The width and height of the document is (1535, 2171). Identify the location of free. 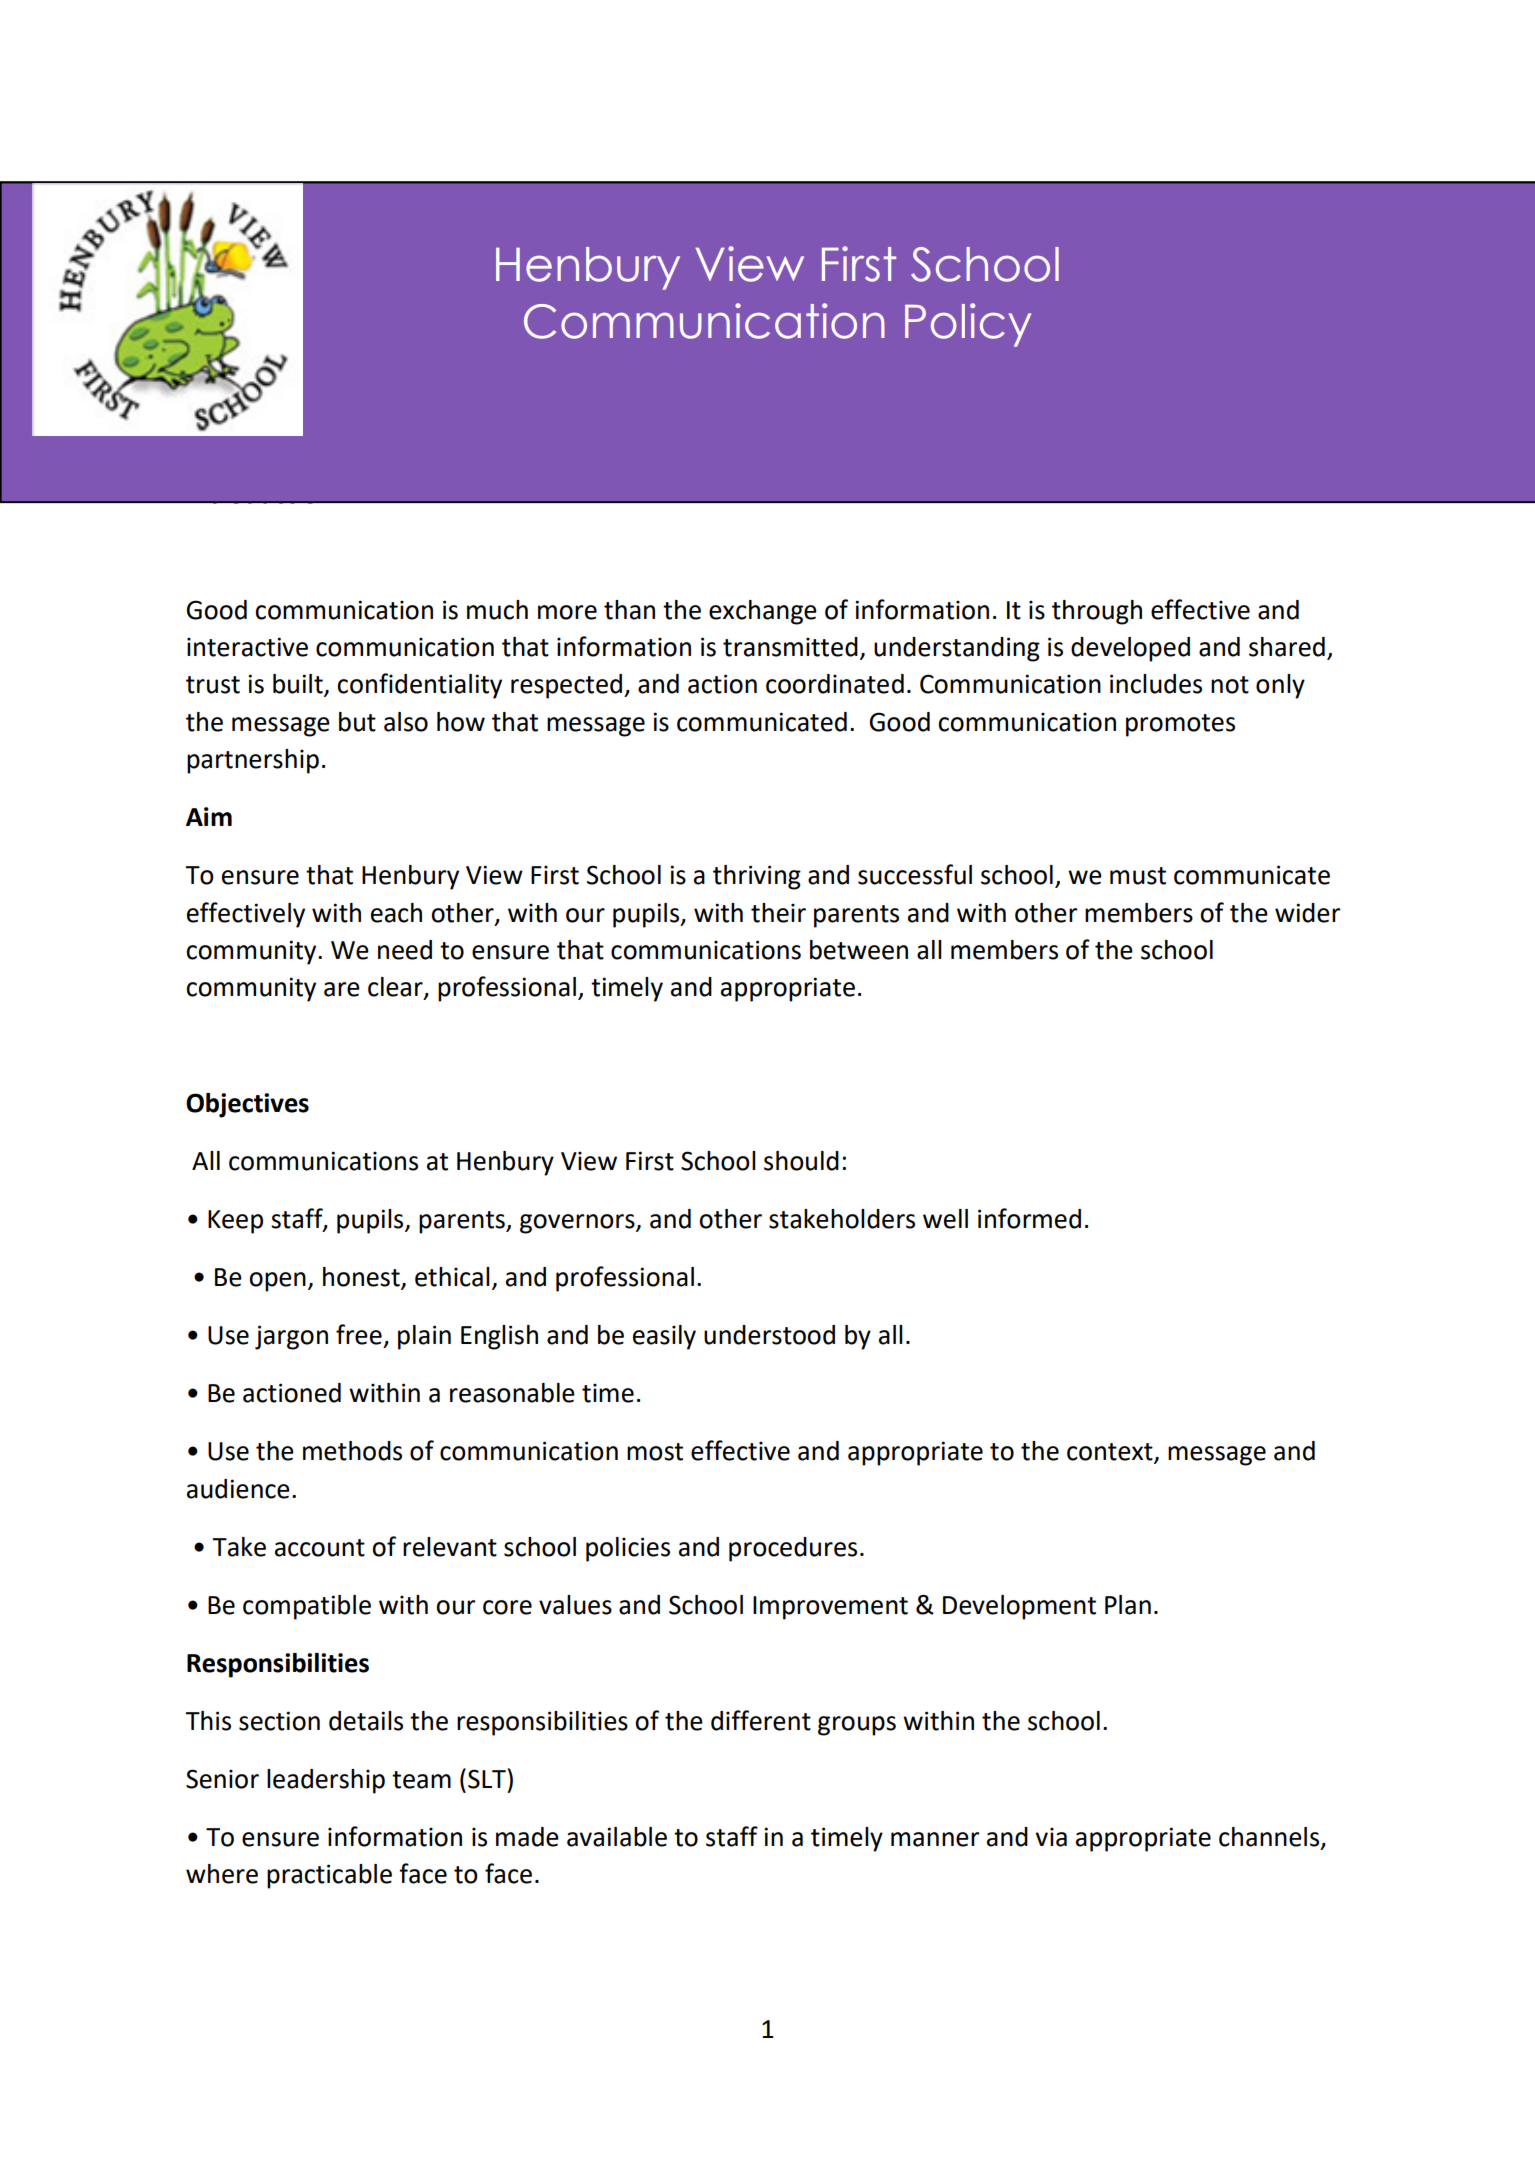
(359, 1334).
